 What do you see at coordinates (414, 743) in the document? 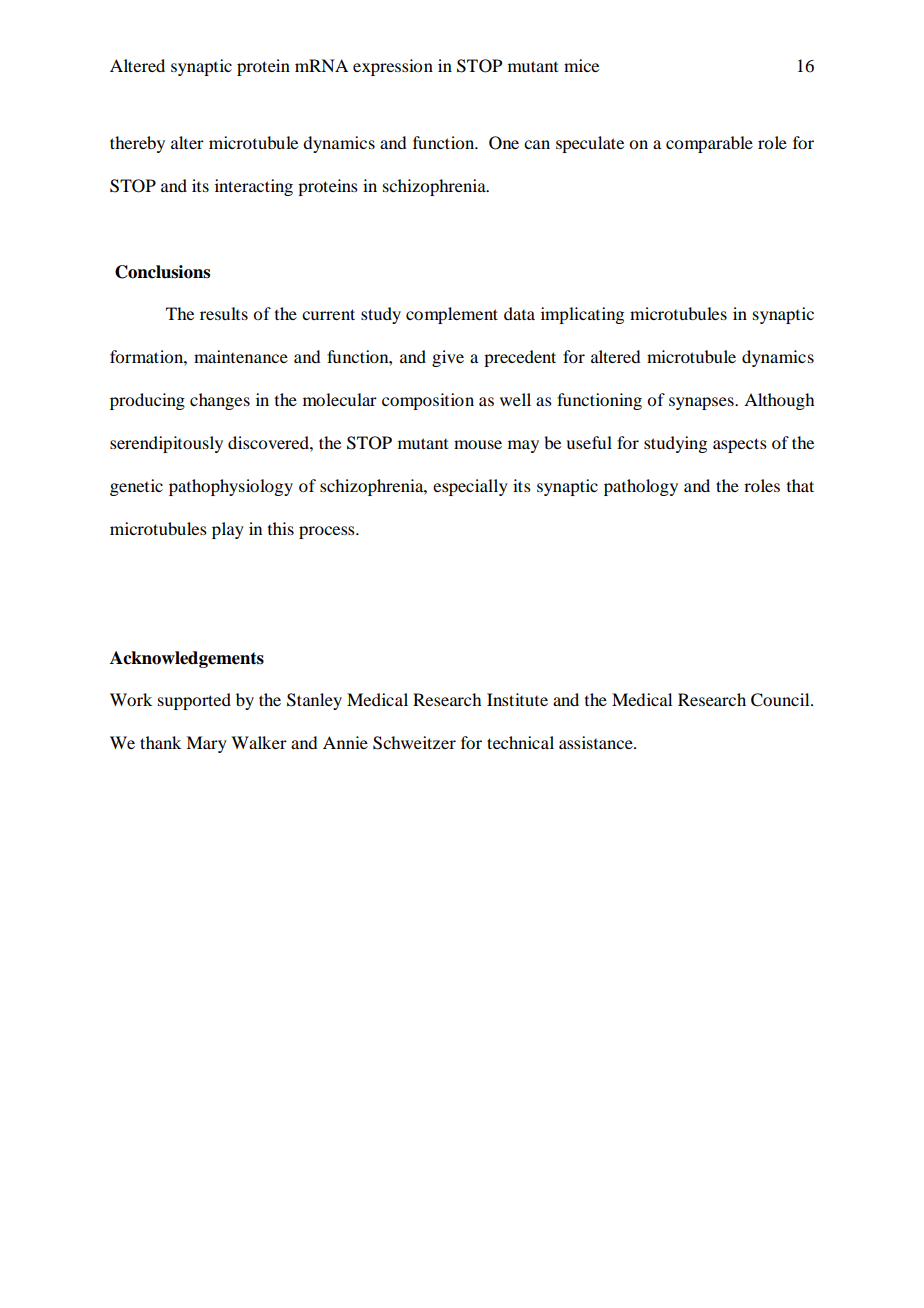
I see `Schweitzer` at bounding box center [414, 743].
